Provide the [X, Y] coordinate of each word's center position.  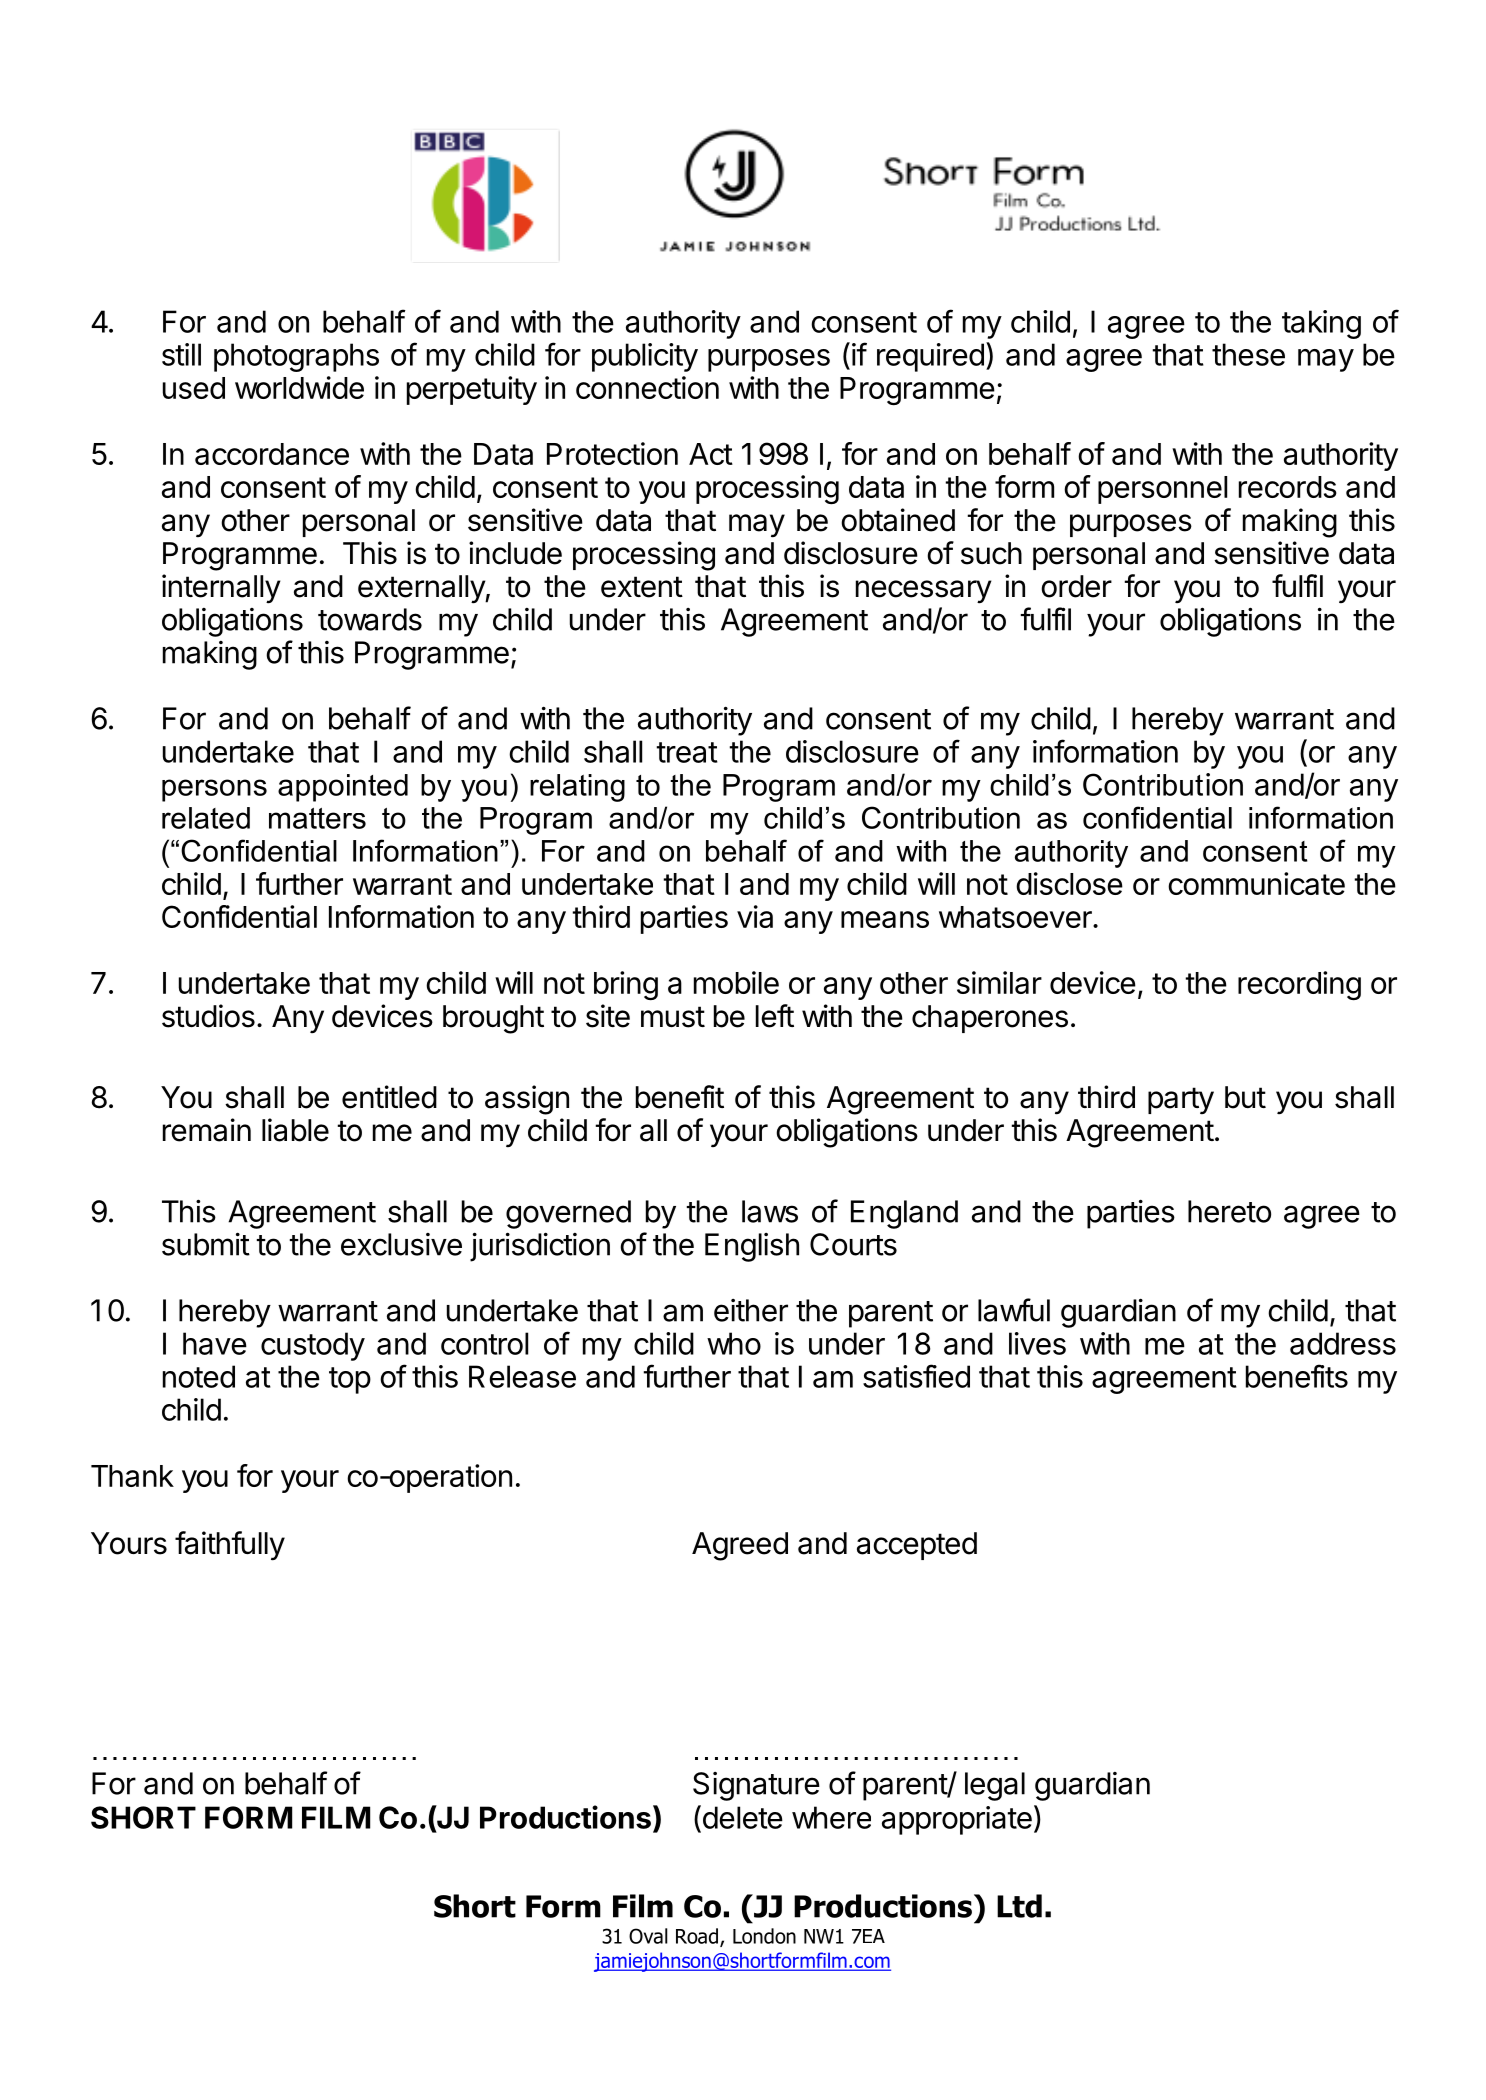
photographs [296, 357]
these [1248, 354]
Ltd [1019, 1906]
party [1181, 1101]
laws [770, 1211]
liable [295, 1130]
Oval [648, 1936]
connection [647, 387]
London [764, 1936]
